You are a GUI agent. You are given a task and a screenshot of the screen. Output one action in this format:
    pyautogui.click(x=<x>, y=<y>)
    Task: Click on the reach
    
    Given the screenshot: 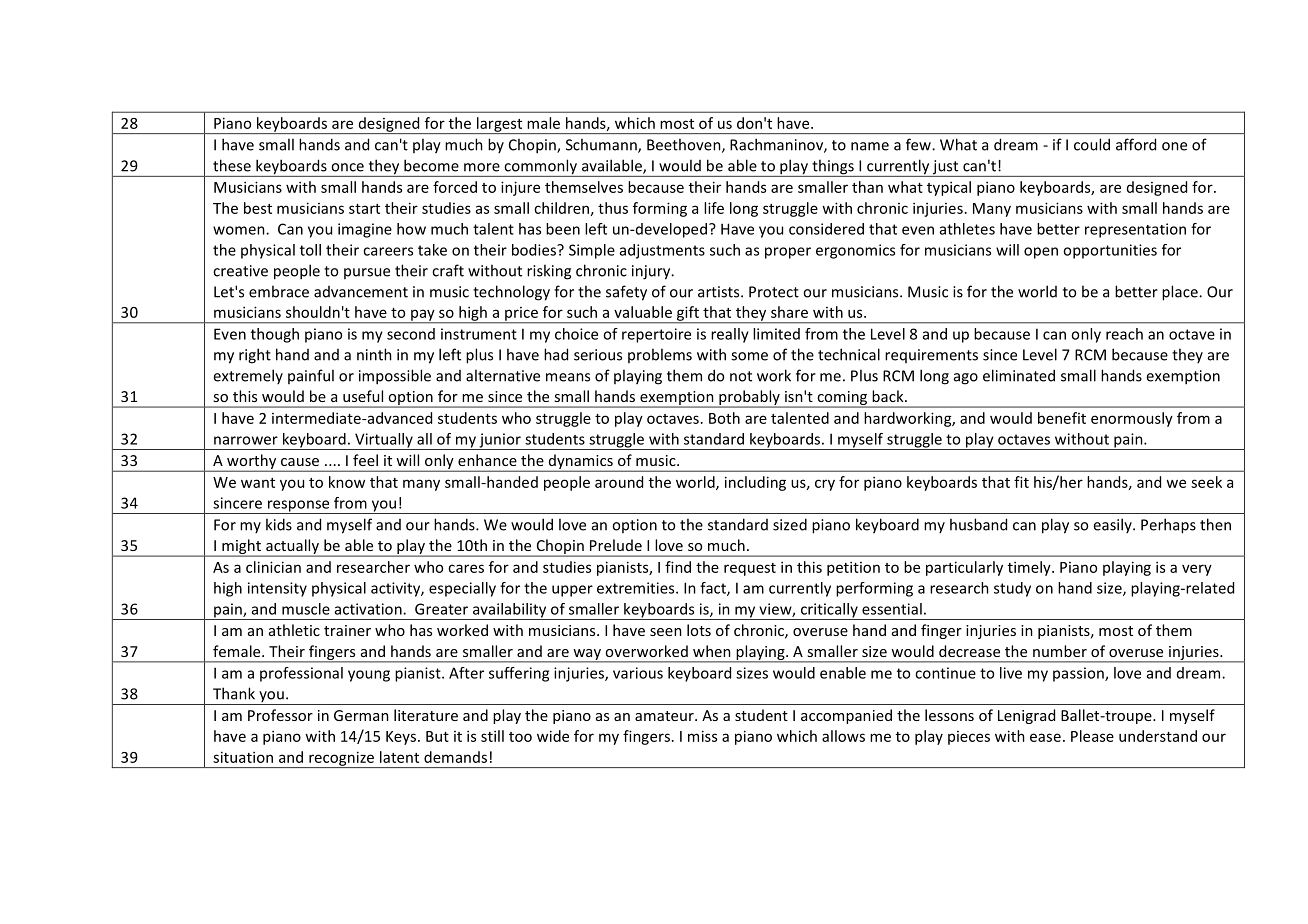 What is the action you would take?
    pyautogui.click(x=1124, y=334)
